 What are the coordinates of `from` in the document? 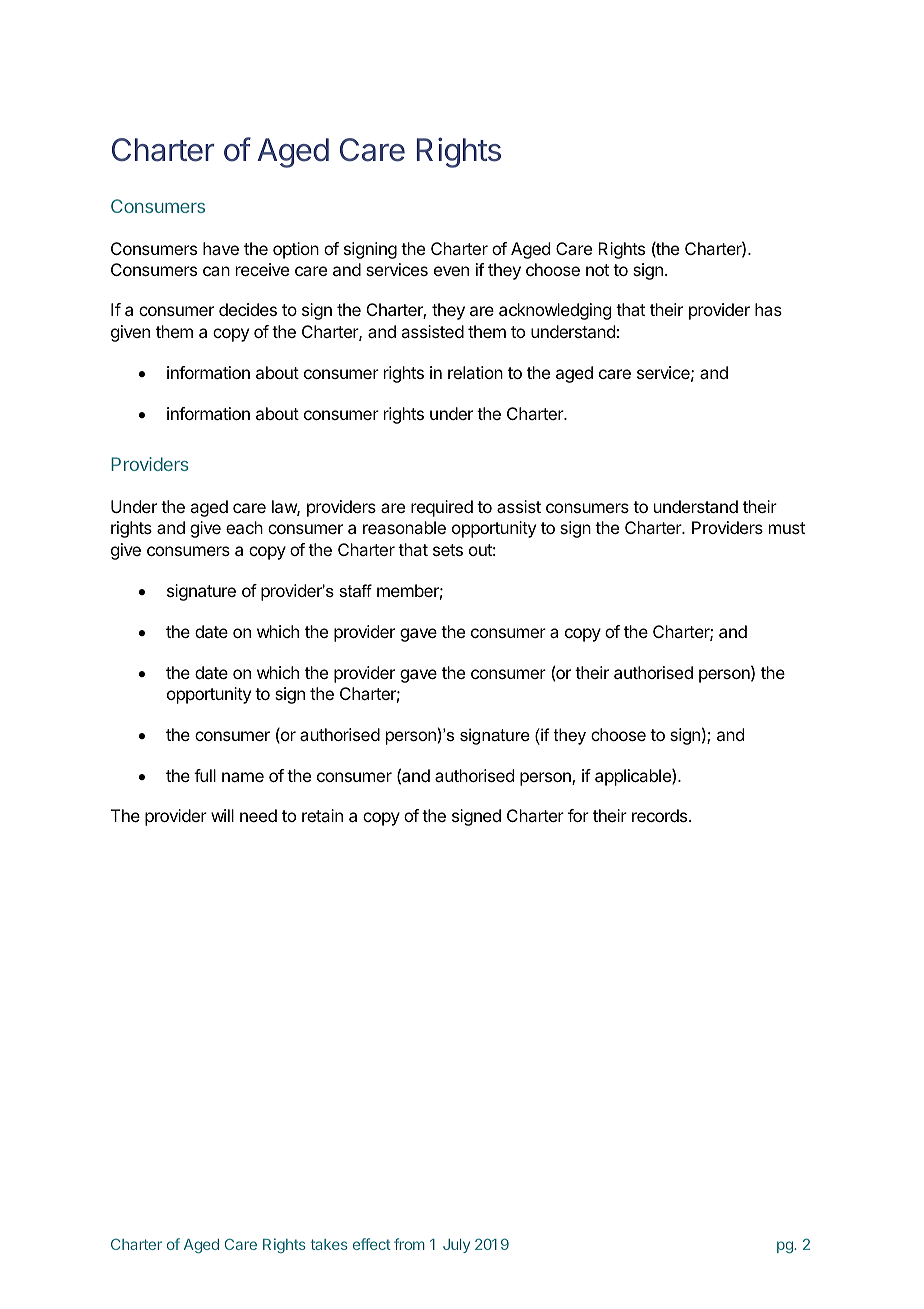 It's located at (409, 1244).
